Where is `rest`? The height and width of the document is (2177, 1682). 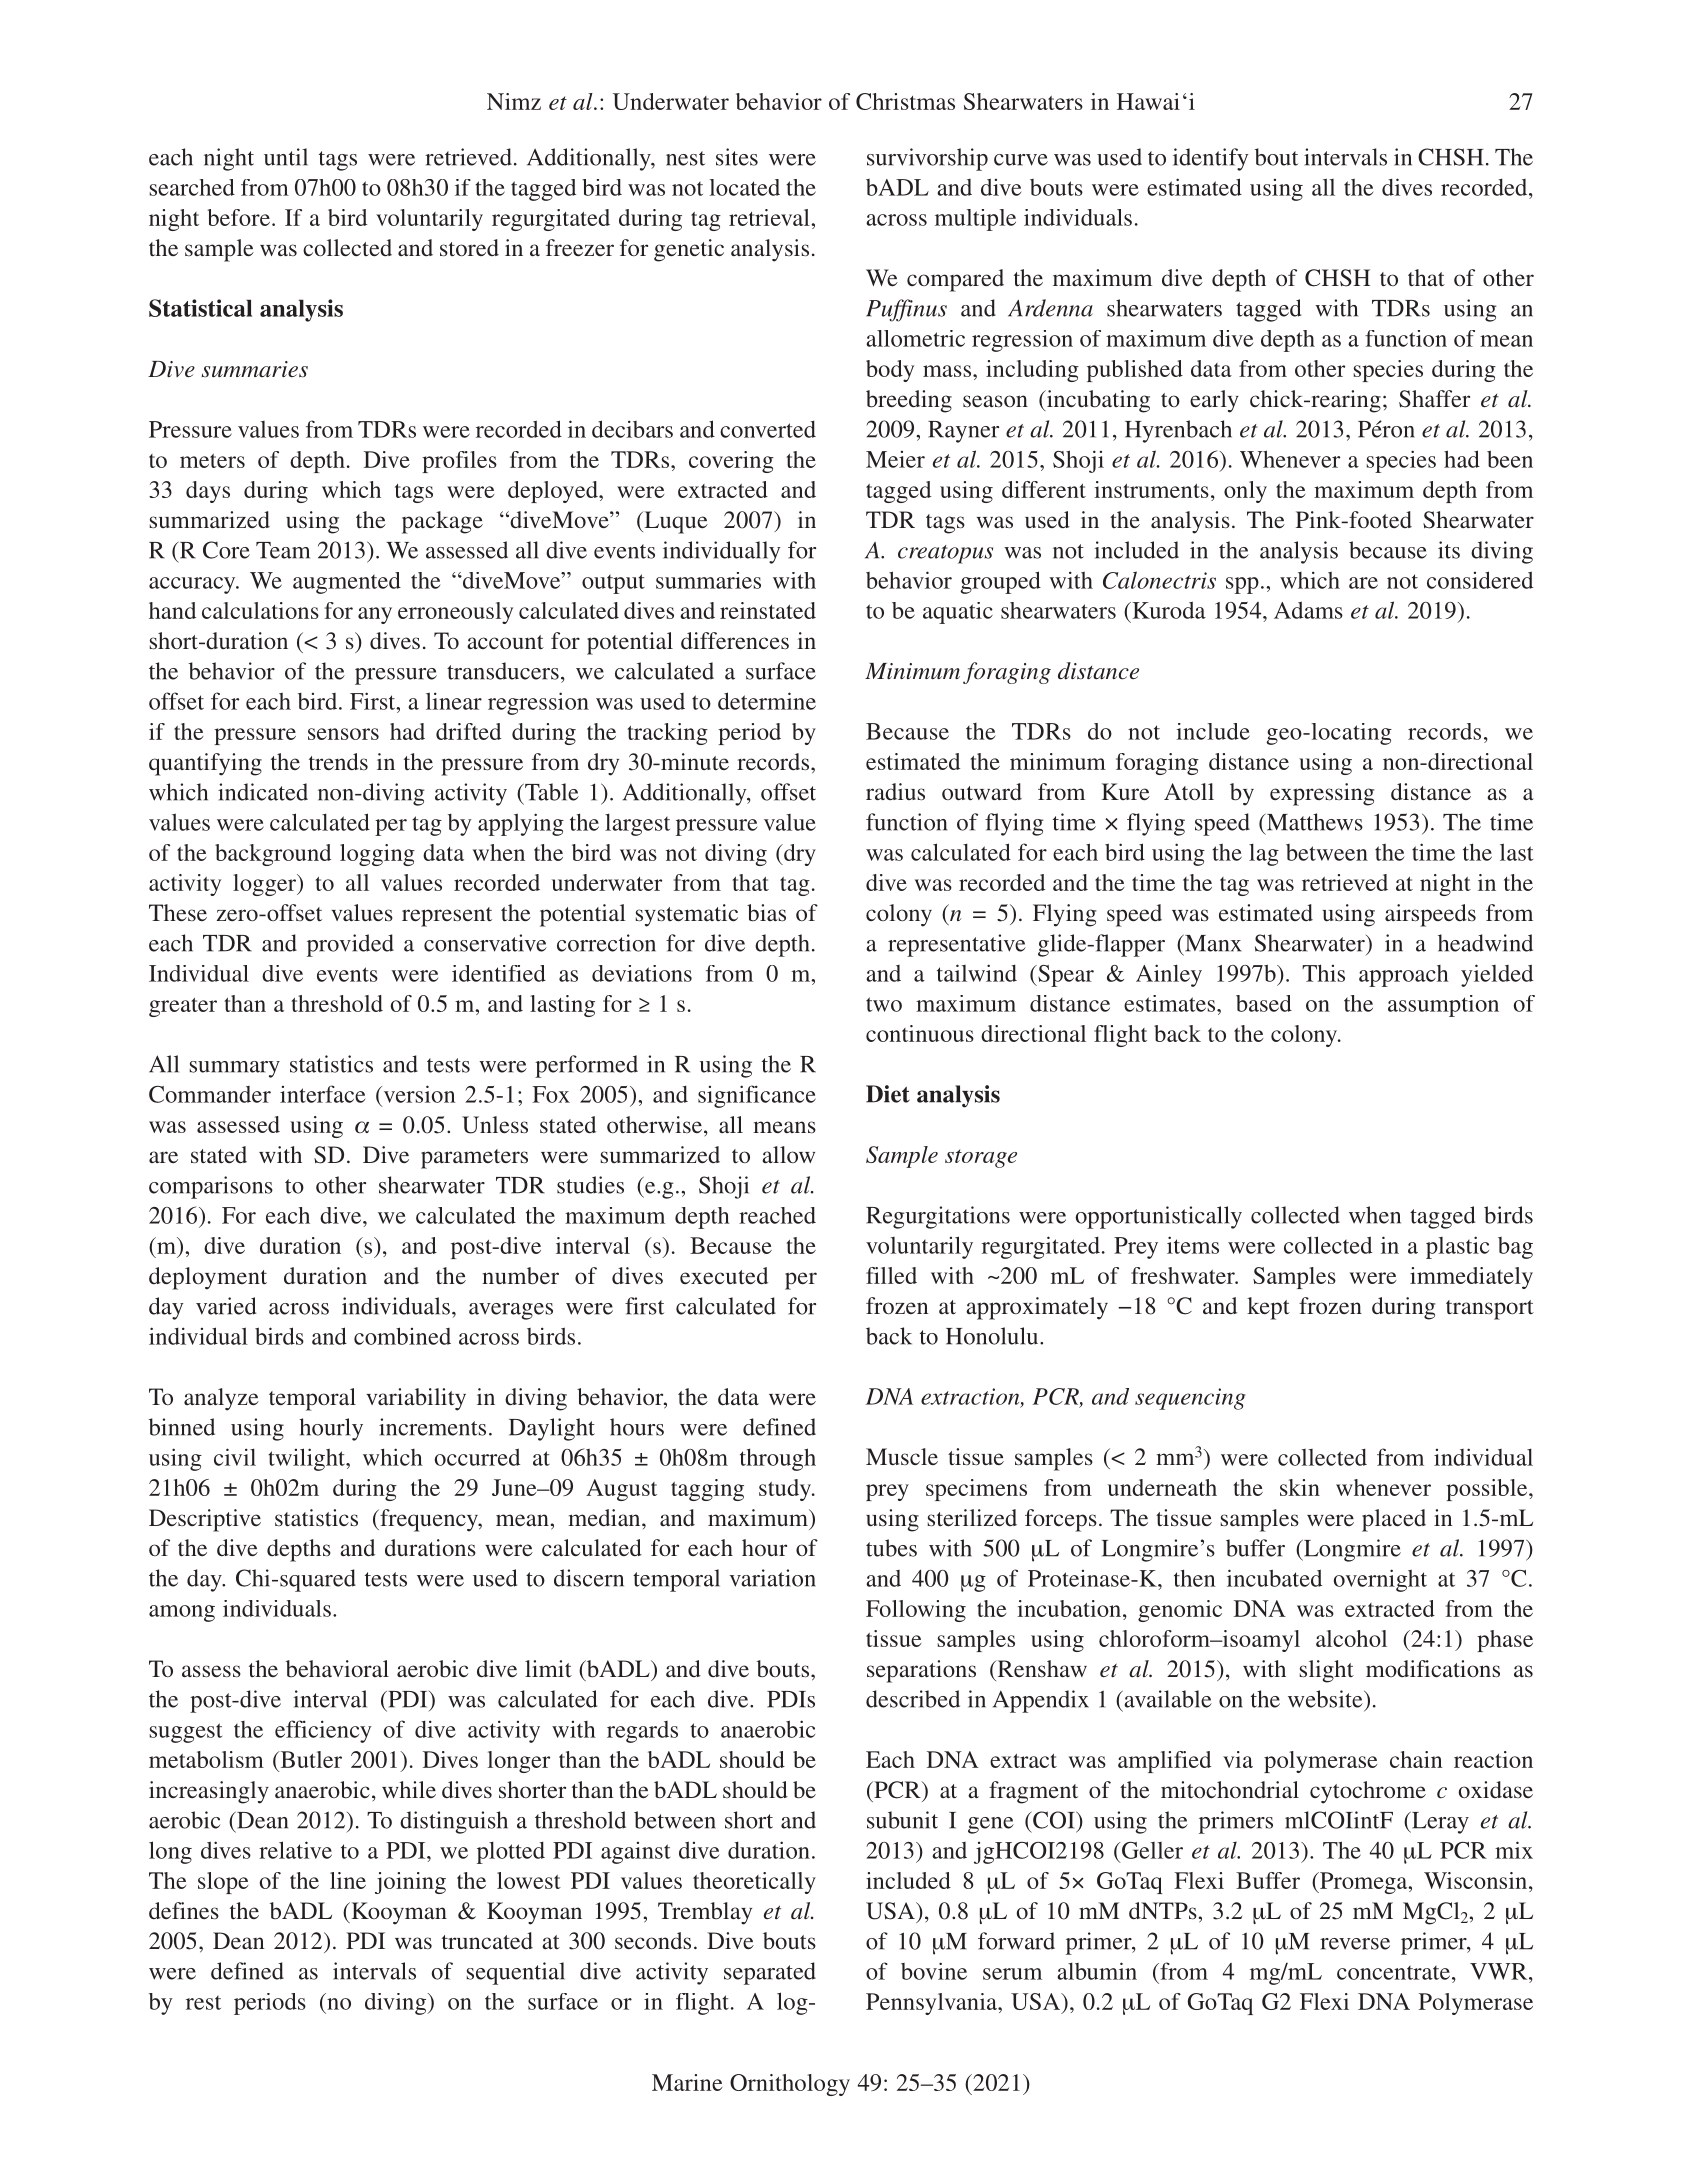 rest is located at coordinates (203, 2003).
